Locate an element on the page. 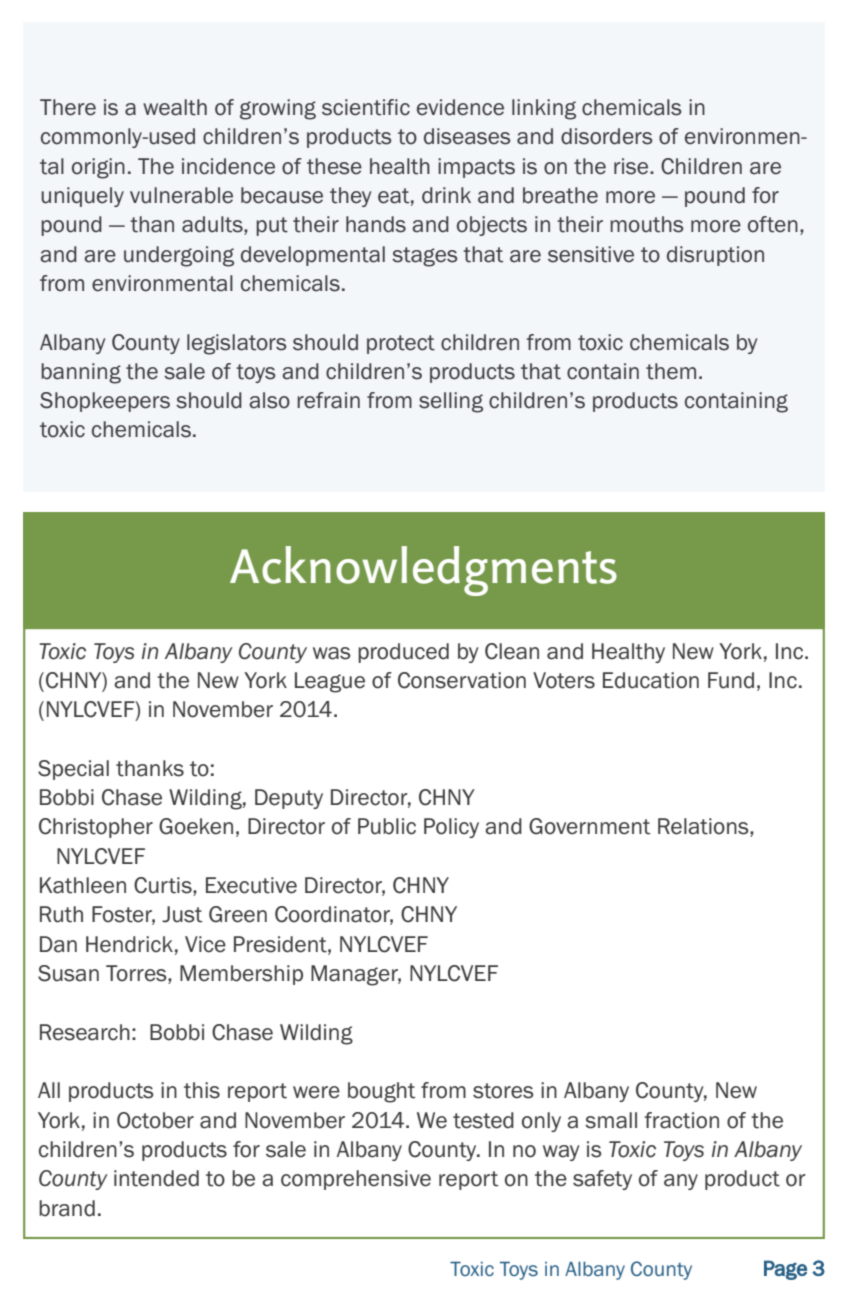 The height and width of the page is (1310, 848). diseases is located at coordinates (467, 136).
